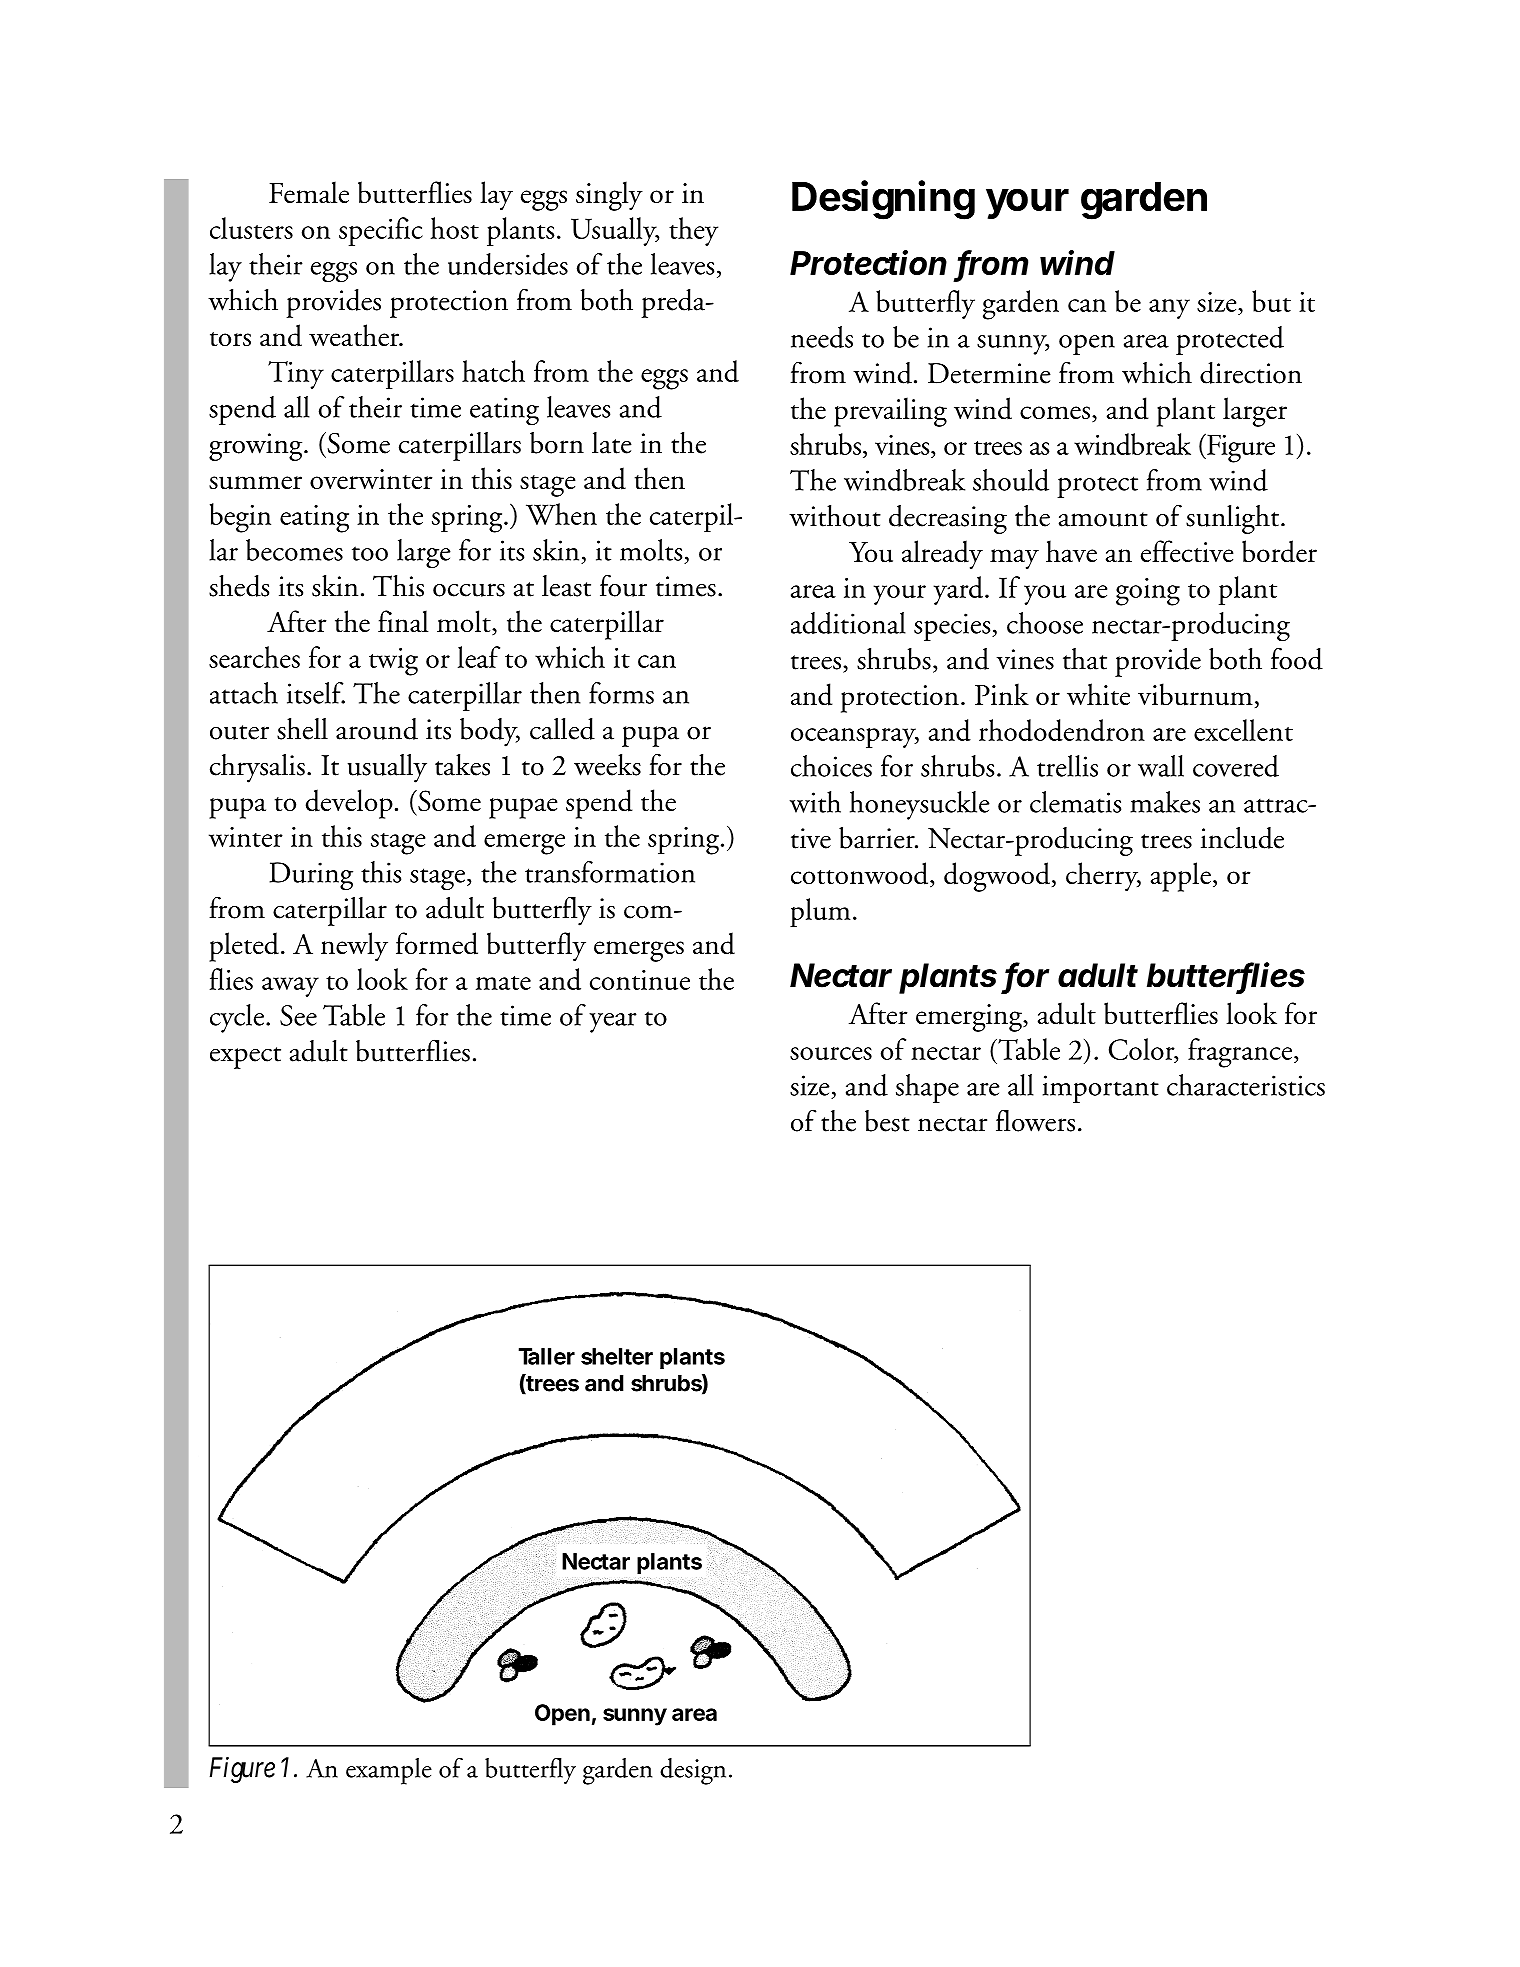 Image resolution: width=1520 pixels, height=1967 pixels. I want to click on wall, so click(1161, 766).
